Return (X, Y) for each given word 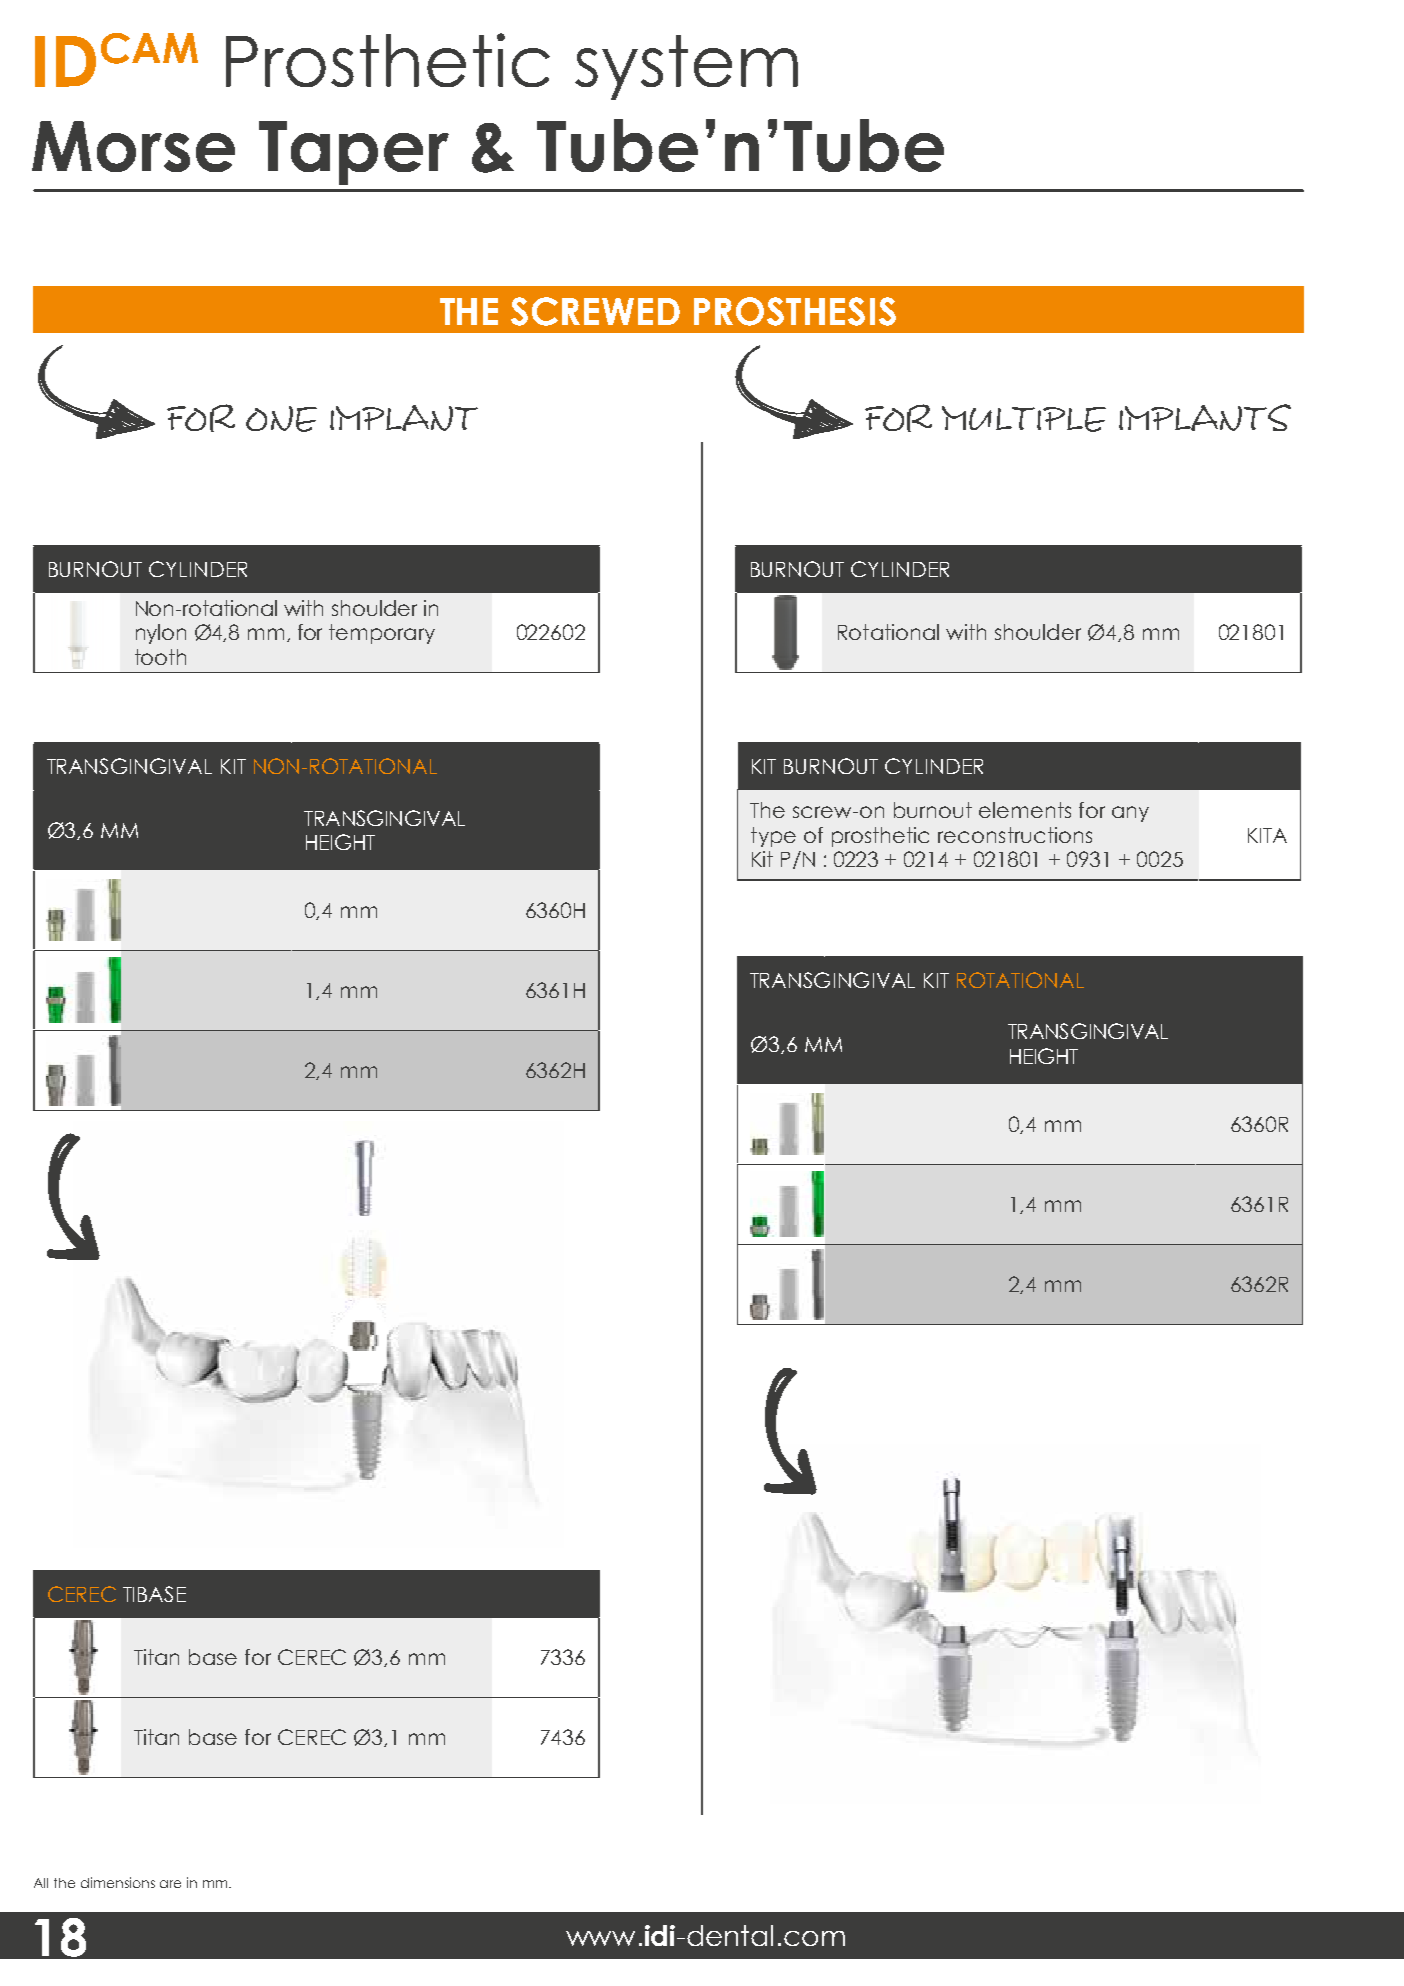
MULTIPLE (1024, 419)
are (170, 1884)
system (686, 67)
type (773, 837)
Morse (133, 146)
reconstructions (1015, 835)
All (41, 1883)
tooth (160, 657)
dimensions (118, 1882)
